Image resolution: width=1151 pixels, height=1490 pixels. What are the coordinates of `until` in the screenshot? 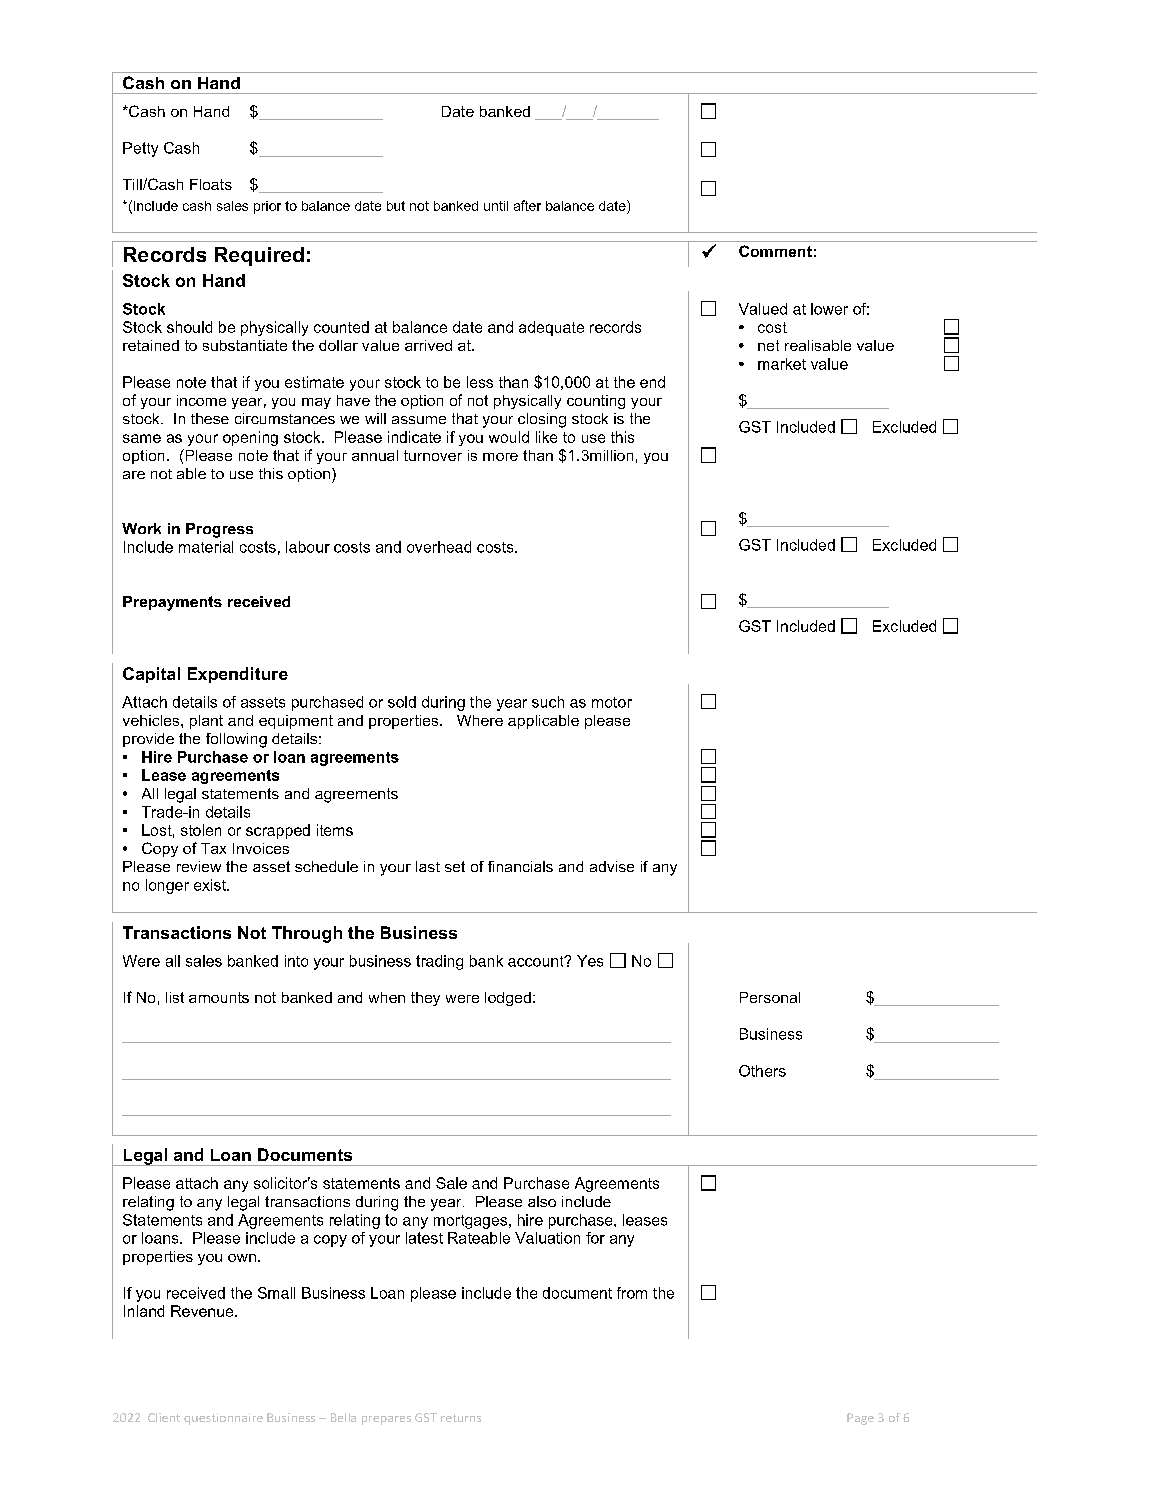 It's located at (496, 206).
